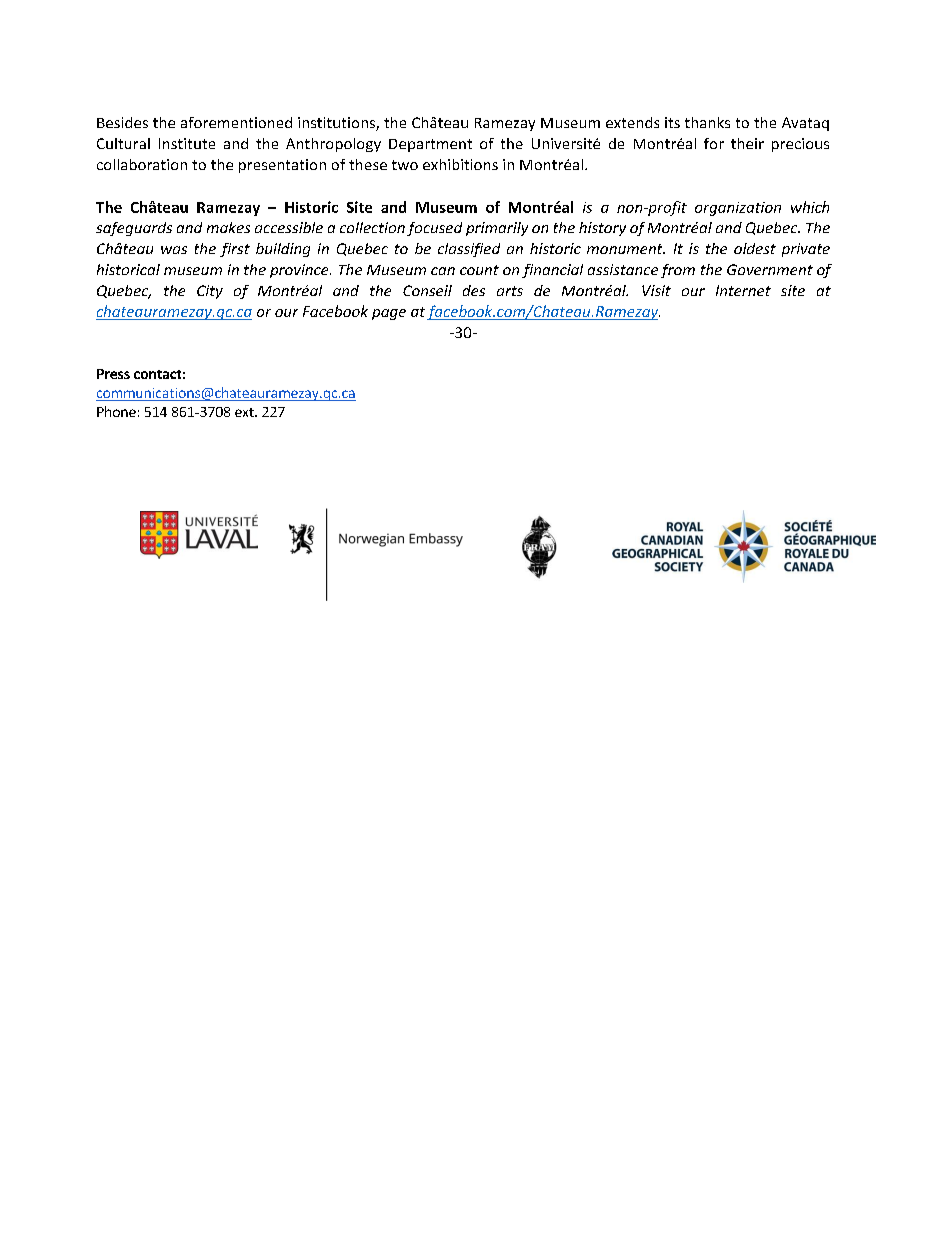 The height and width of the image is (1233, 952). I want to click on Department, so click(430, 145).
